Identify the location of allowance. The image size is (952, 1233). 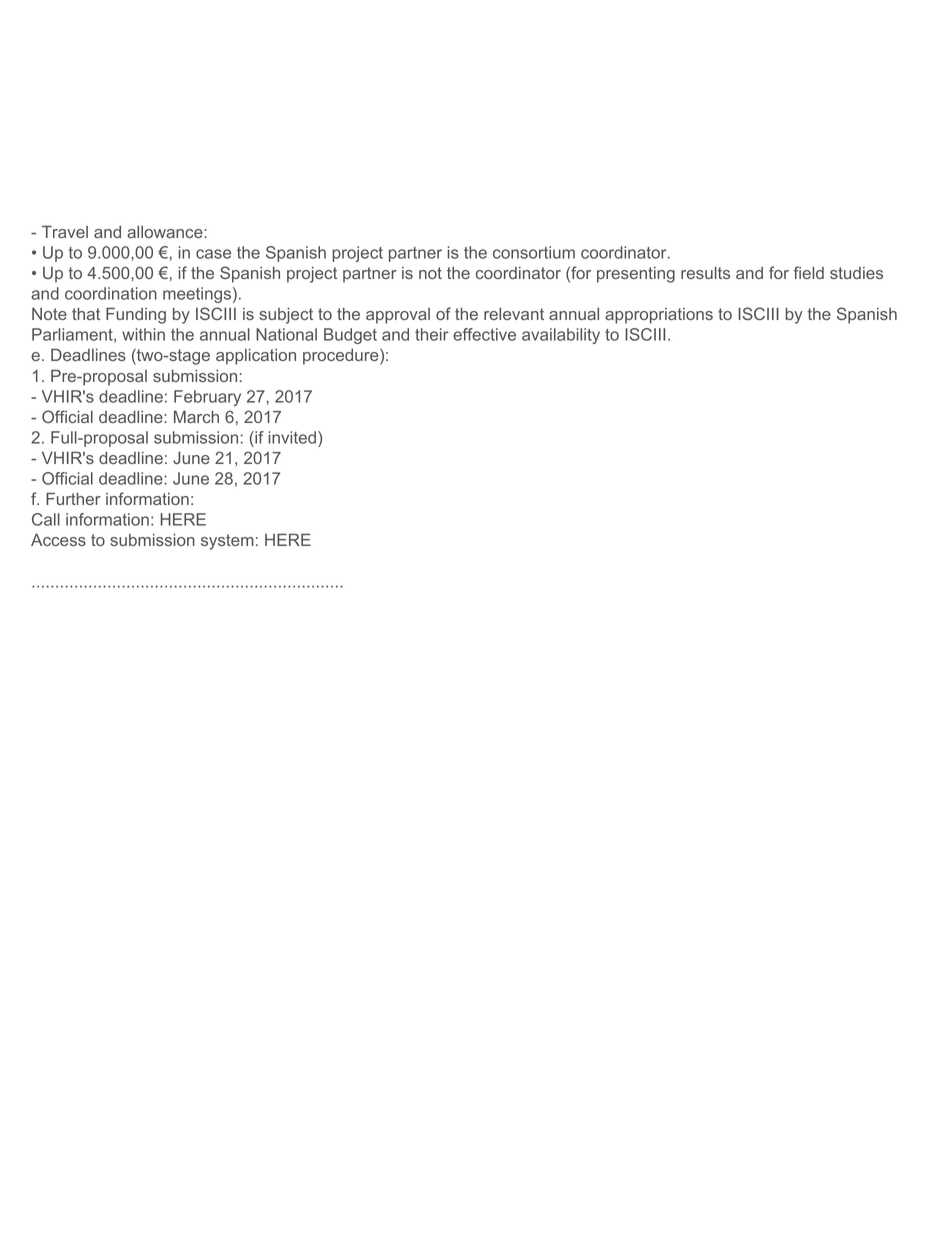
(166, 231).
